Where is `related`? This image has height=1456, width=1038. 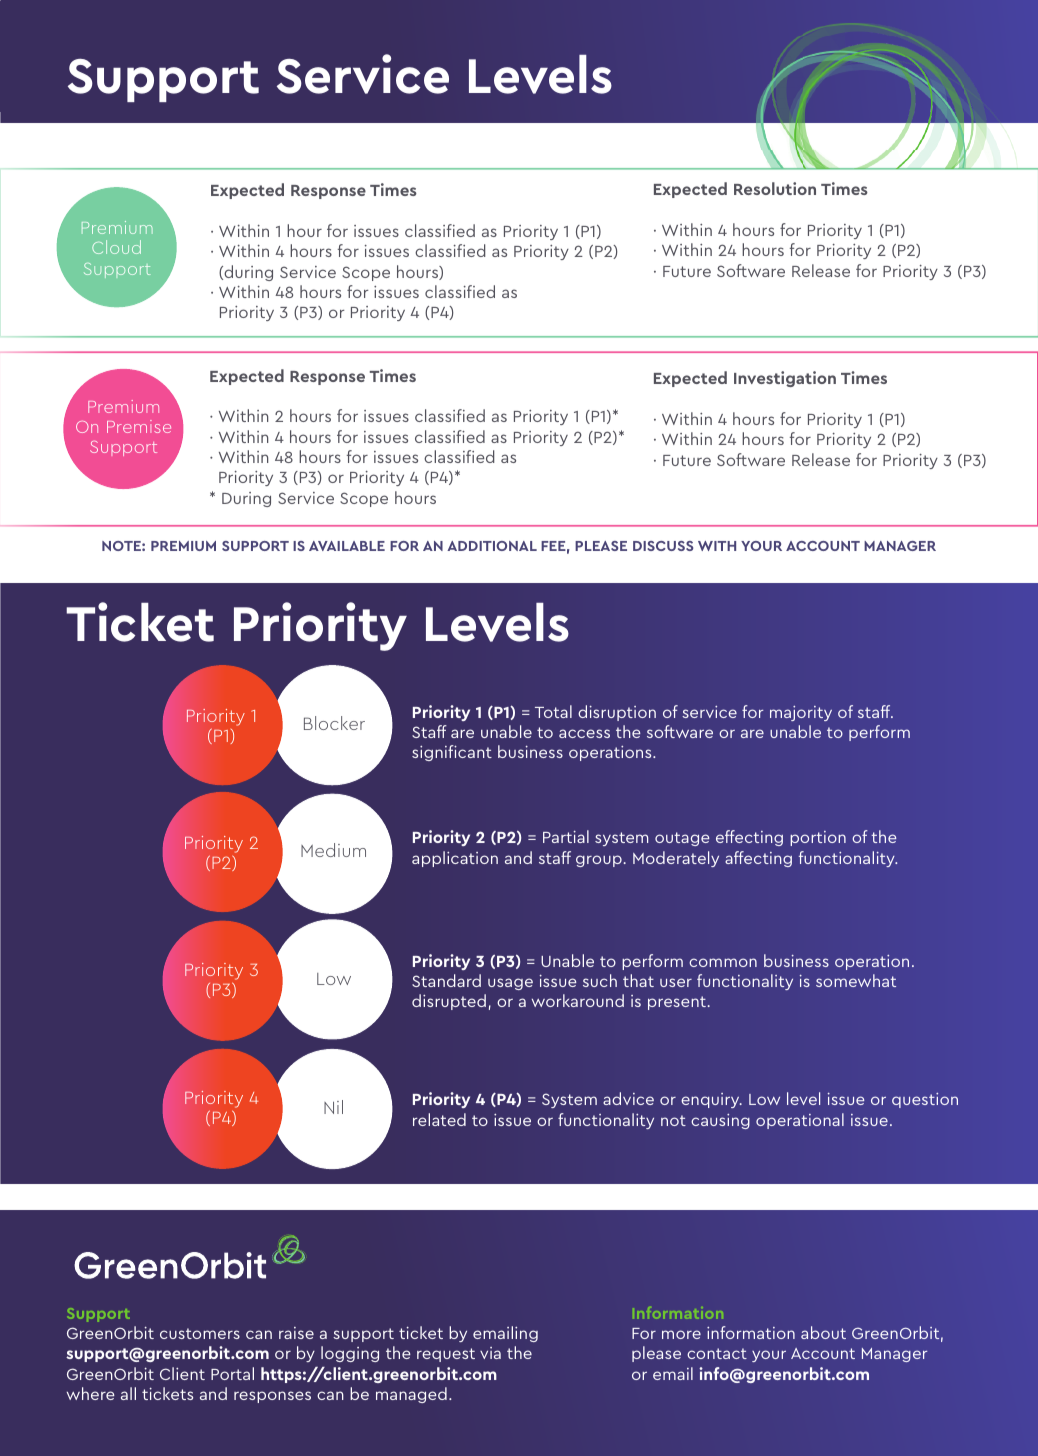
related is located at coordinates (439, 1119).
